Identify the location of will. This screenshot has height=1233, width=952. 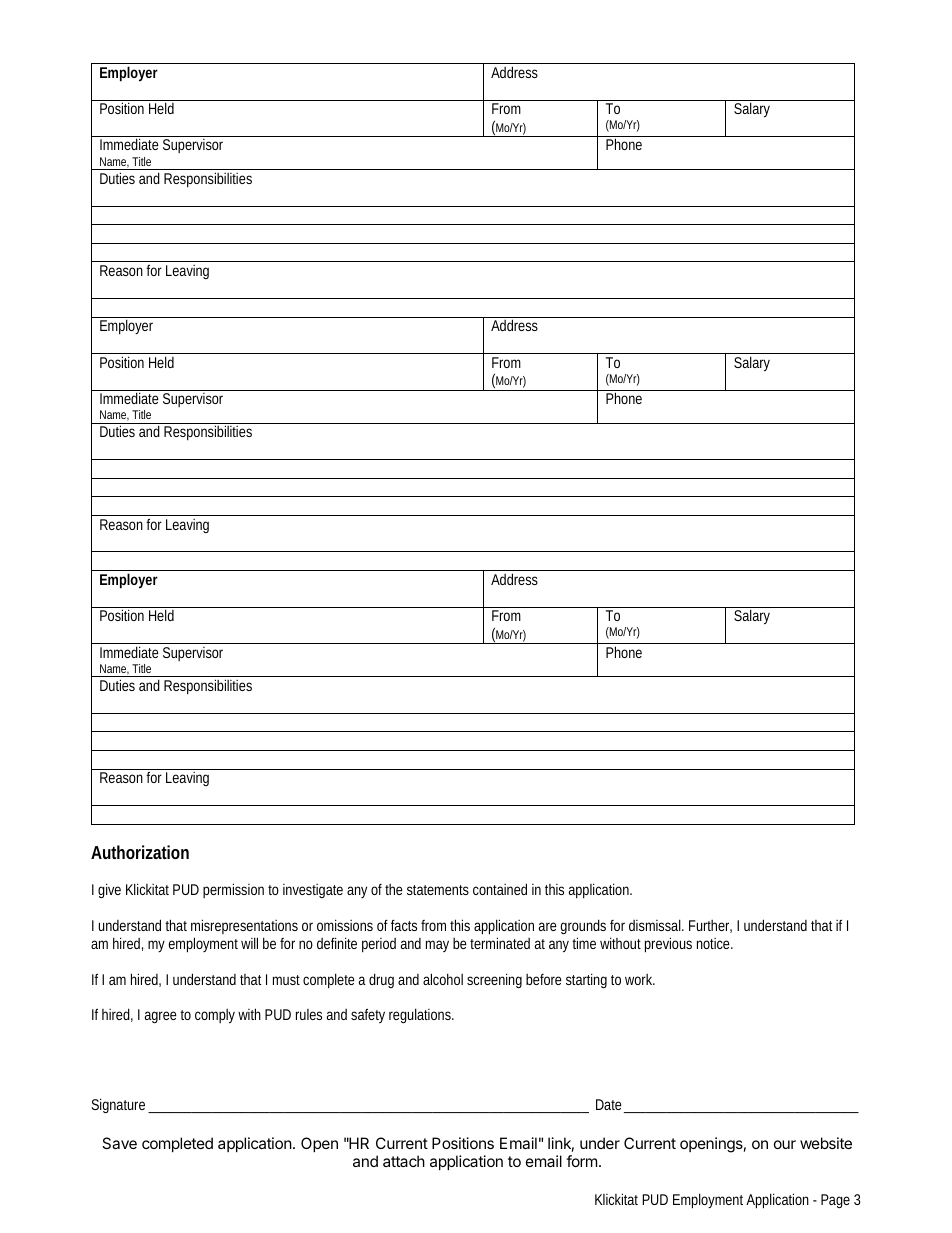
(249, 943).
